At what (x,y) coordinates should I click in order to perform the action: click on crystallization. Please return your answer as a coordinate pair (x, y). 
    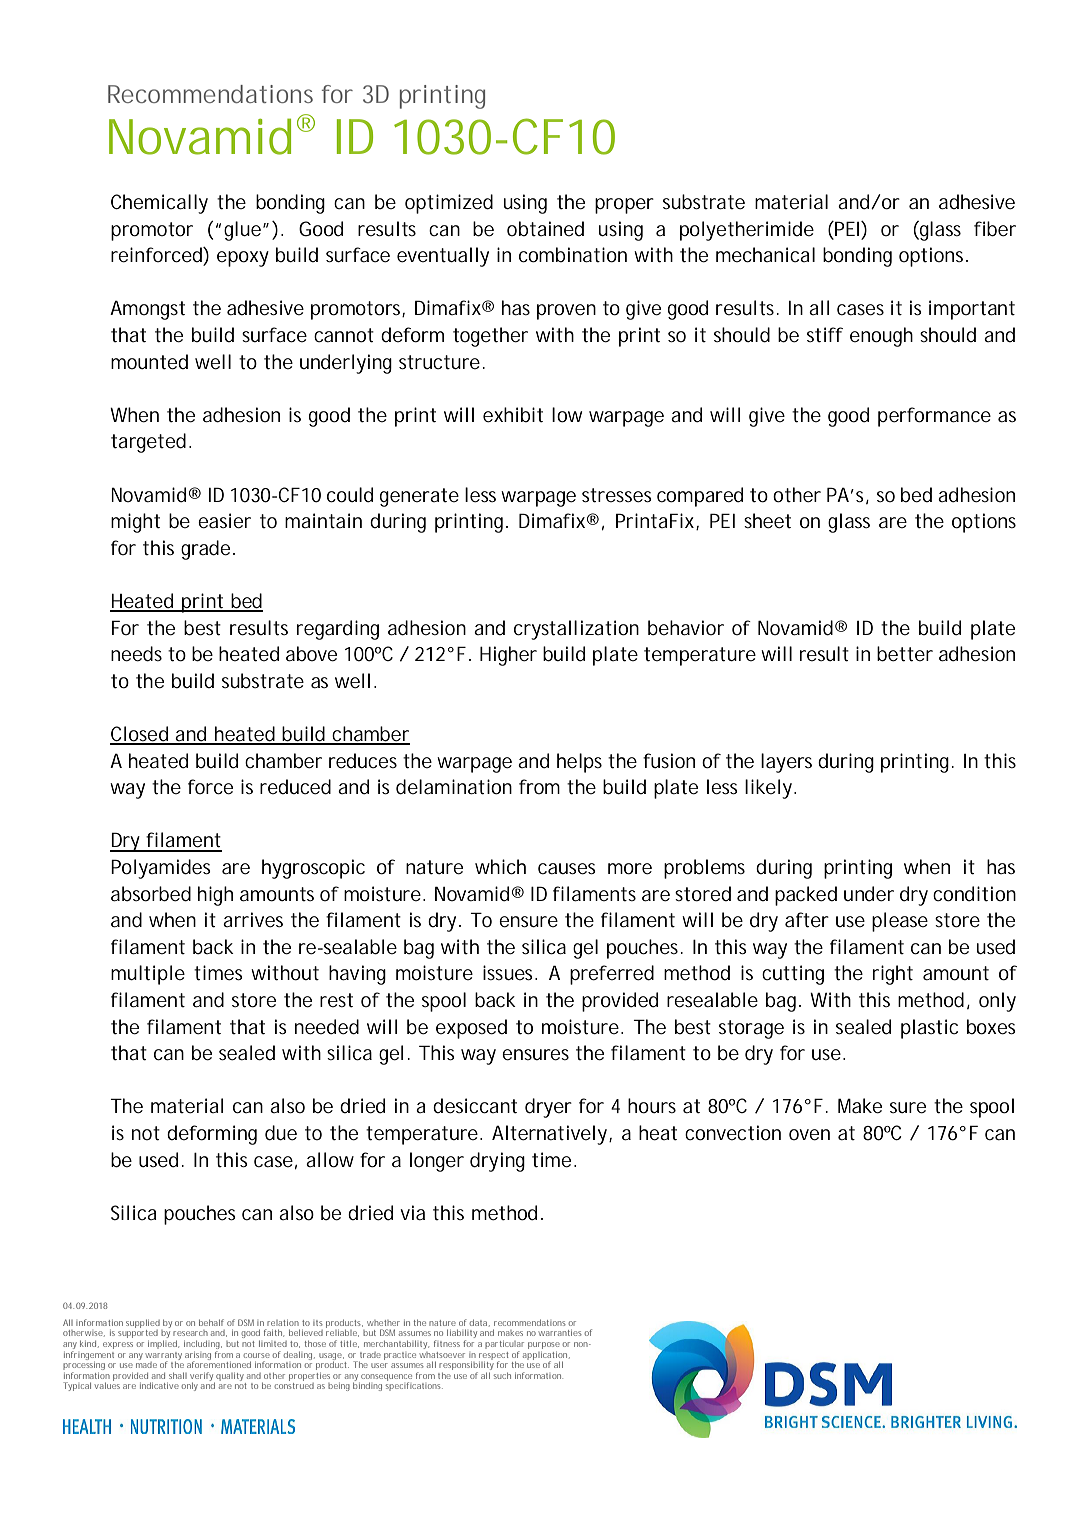
    Looking at the image, I should click on (576, 630).
